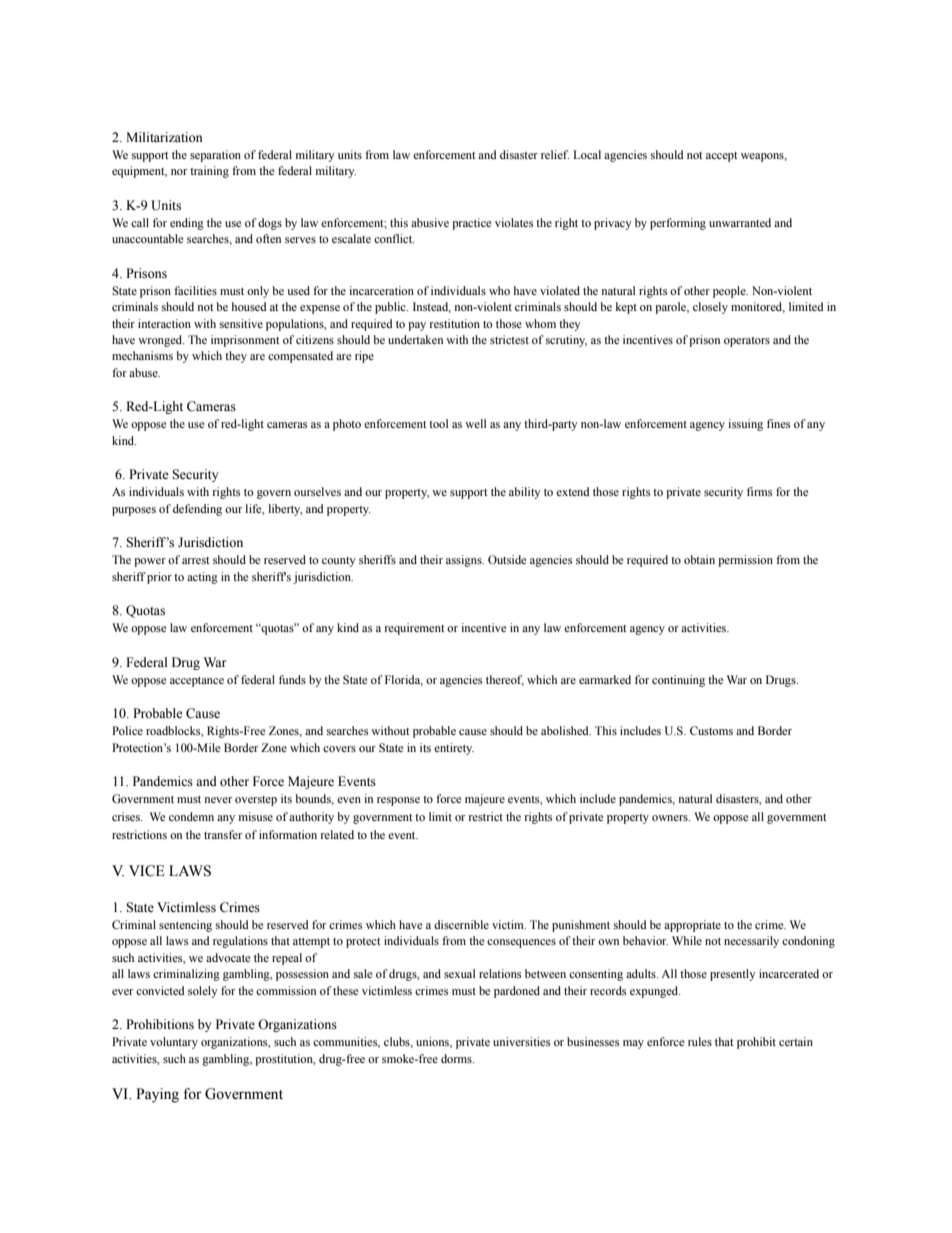 This image has height=1233, width=952. What do you see at coordinates (740, 222) in the image?
I see `unwarranted` at bounding box center [740, 222].
